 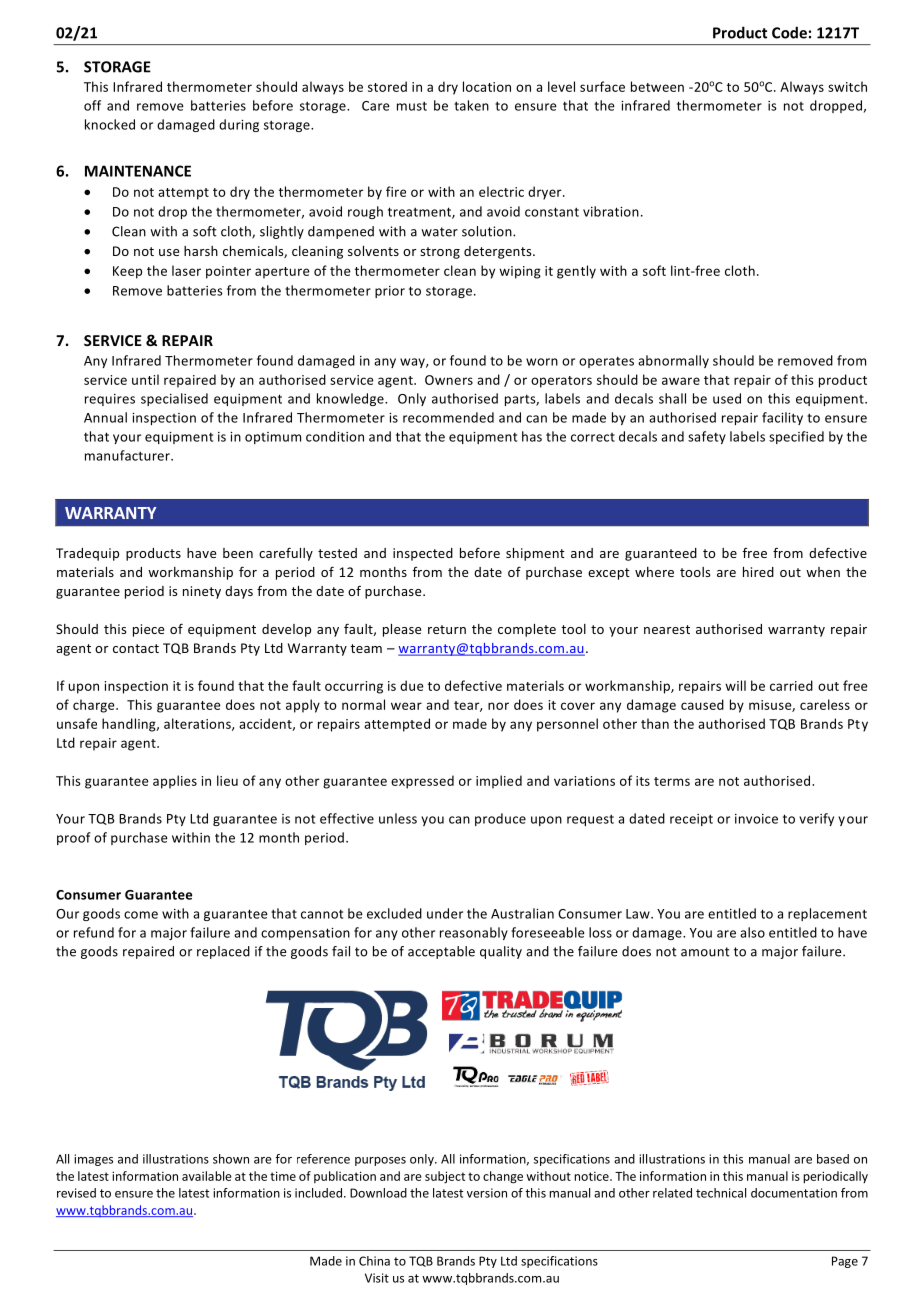 What do you see at coordinates (789, 32) in the page?
I see `Code` at bounding box center [789, 32].
